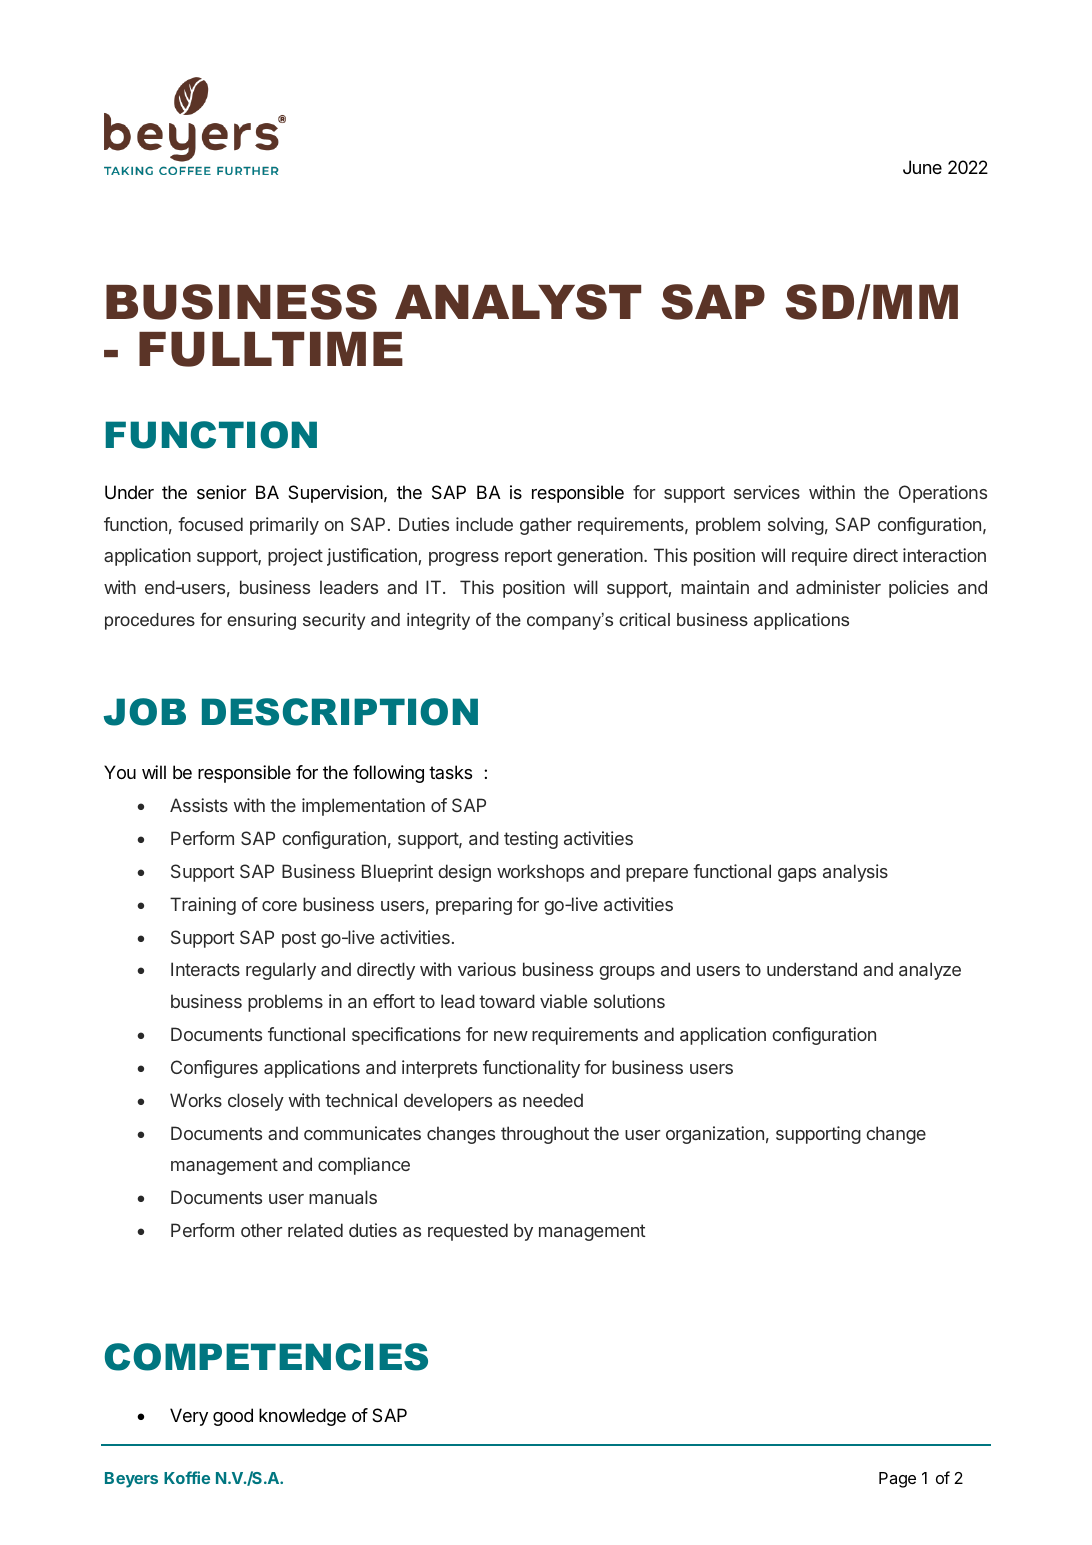 The height and width of the document is (1545, 1092). I want to click on gather, so click(546, 526).
